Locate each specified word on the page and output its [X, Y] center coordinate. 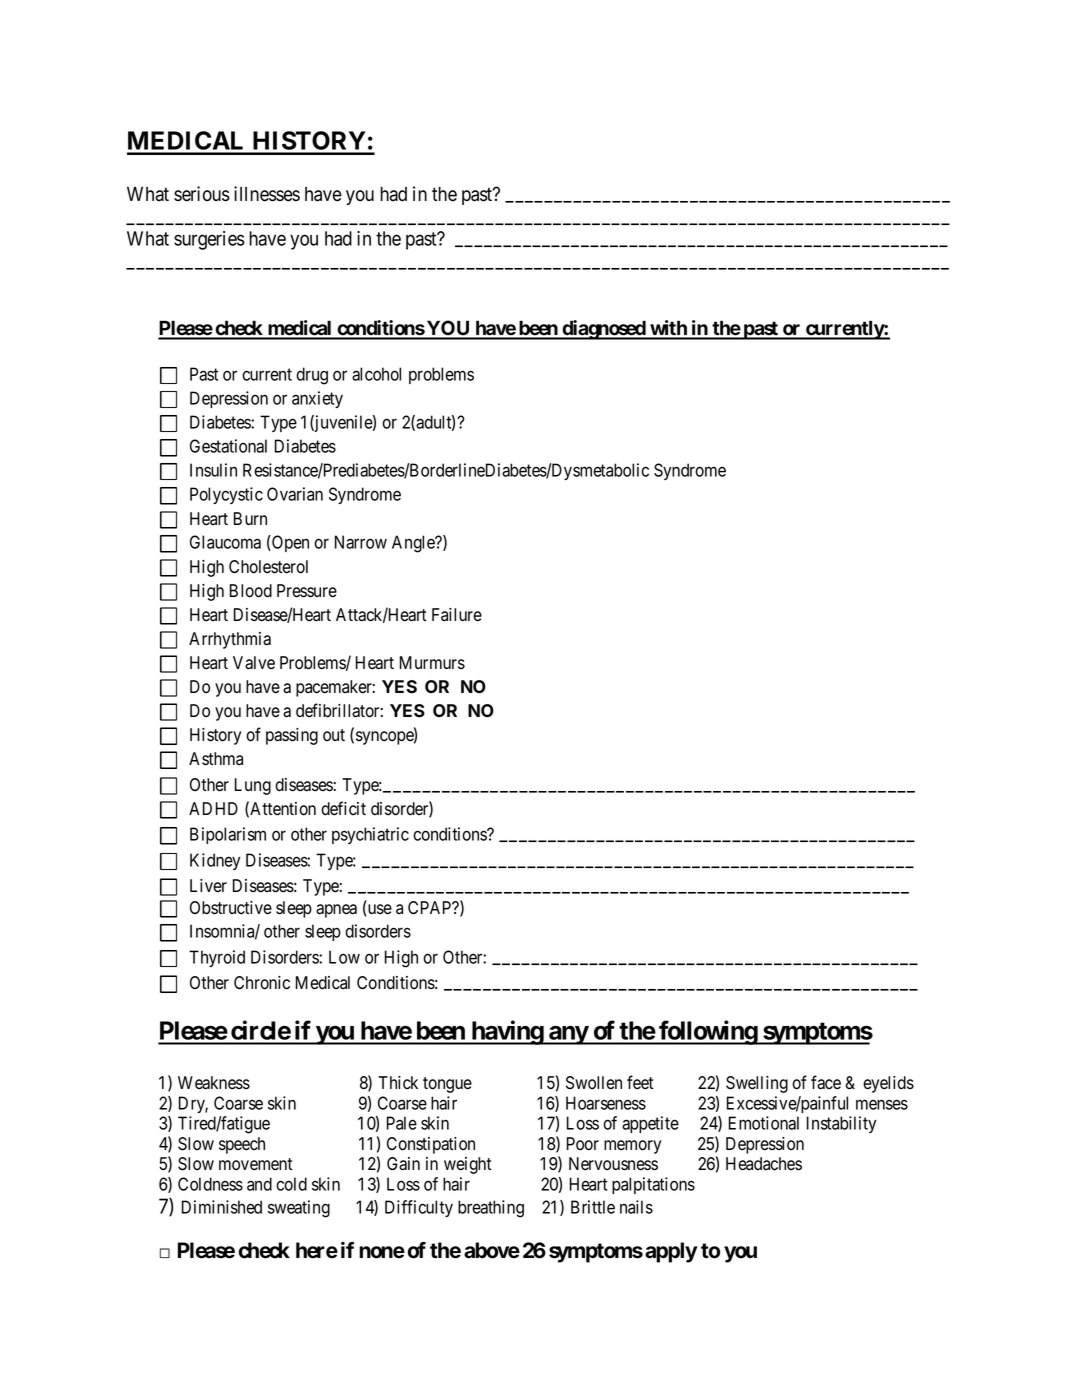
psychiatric [370, 835]
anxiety [317, 399]
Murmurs [432, 662]
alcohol [376, 374]
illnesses [267, 194]
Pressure [307, 591]
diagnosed [603, 330]
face [826, 1082]
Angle [414, 544]
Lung [253, 786]
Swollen [594, 1083]
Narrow [361, 542]
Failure [457, 615]
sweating [299, 1209]
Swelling [757, 1084]
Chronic [262, 983]
